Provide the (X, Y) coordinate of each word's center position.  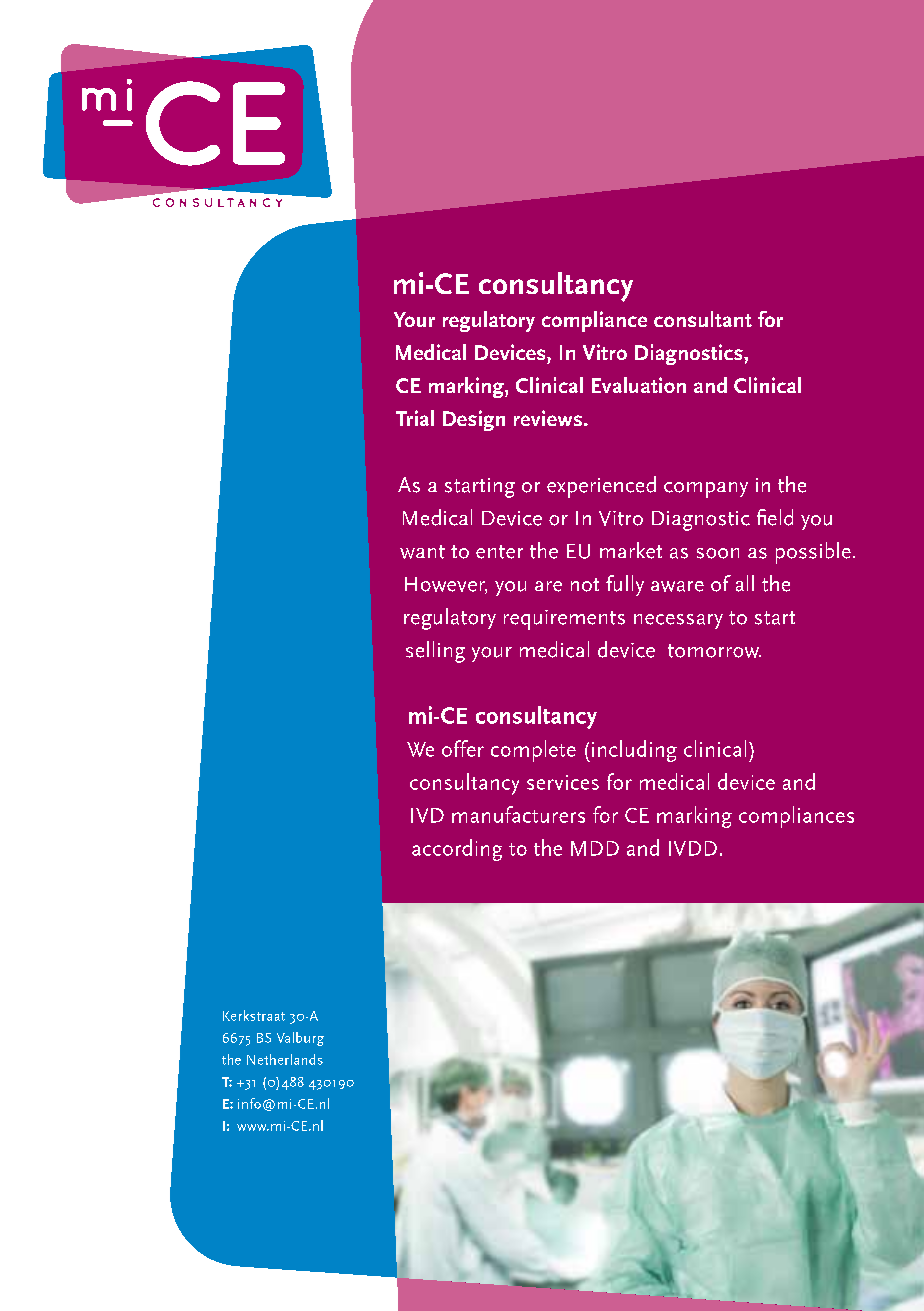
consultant (703, 319)
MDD (595, 848)
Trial (415, 418)
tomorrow (714, 651)
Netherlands (285, 1059)
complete (533, 751)
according (457, 850)
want (422, 552)
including (634, 751)
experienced (601, 487)
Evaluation (639, 385)
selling (435, 652)
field (775, 517)
